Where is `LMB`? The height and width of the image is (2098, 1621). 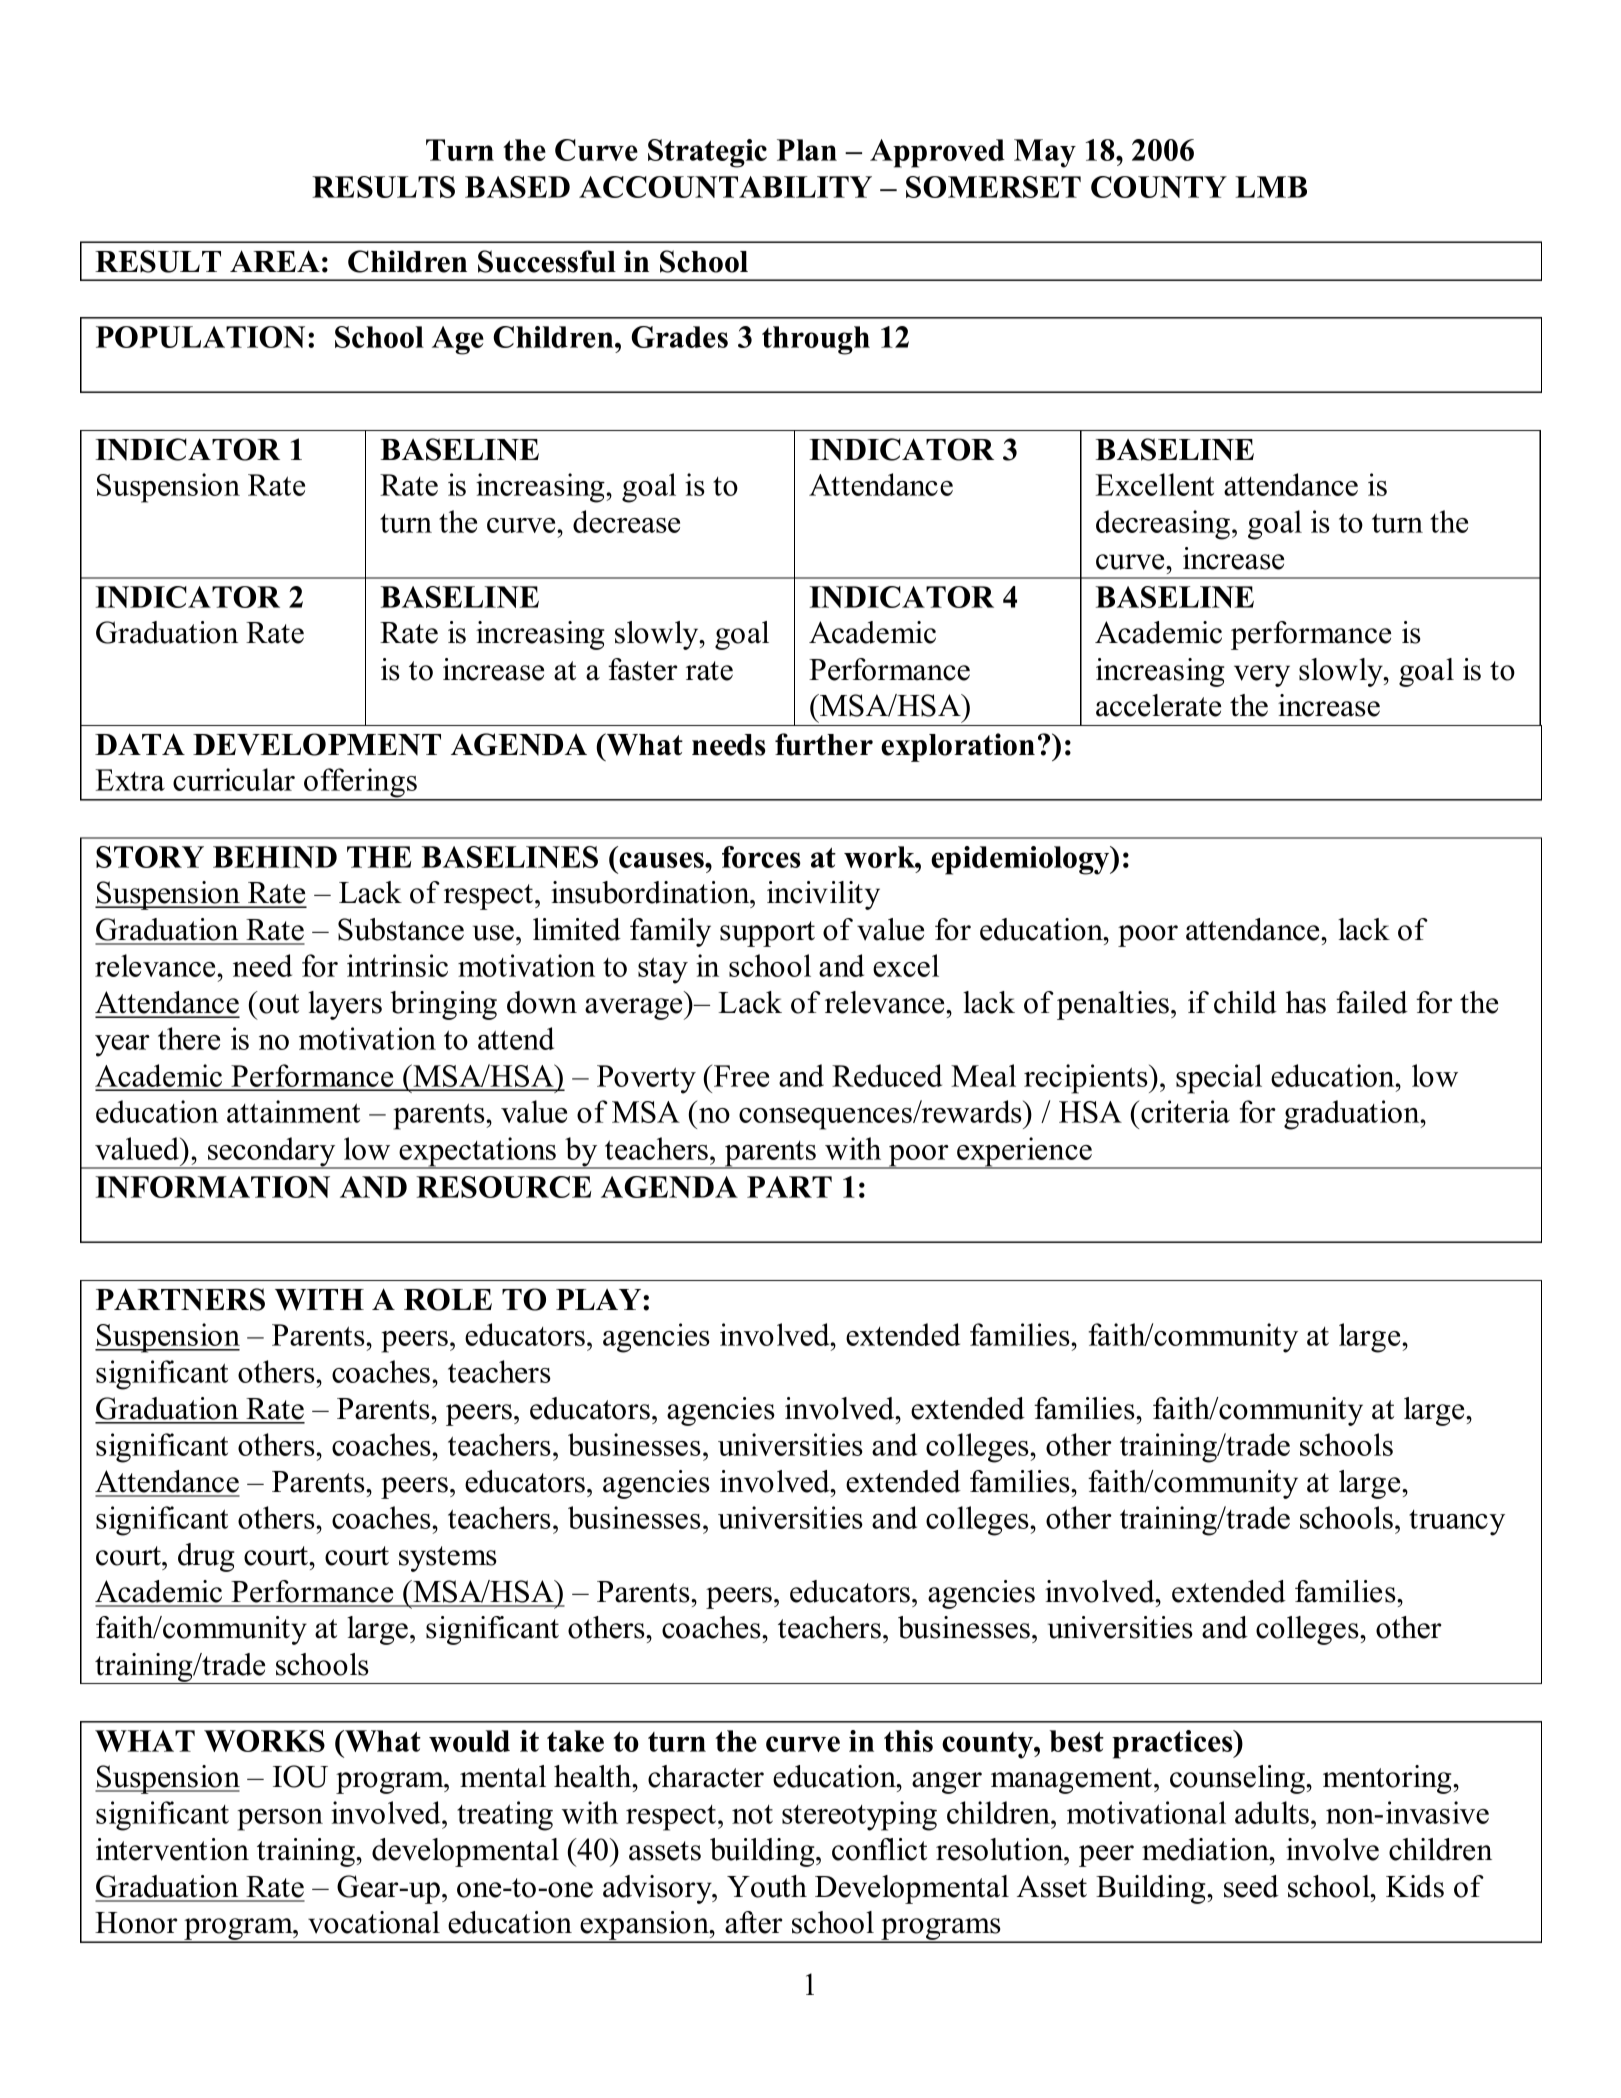
LMB is located at coordinates (1271, 187).
